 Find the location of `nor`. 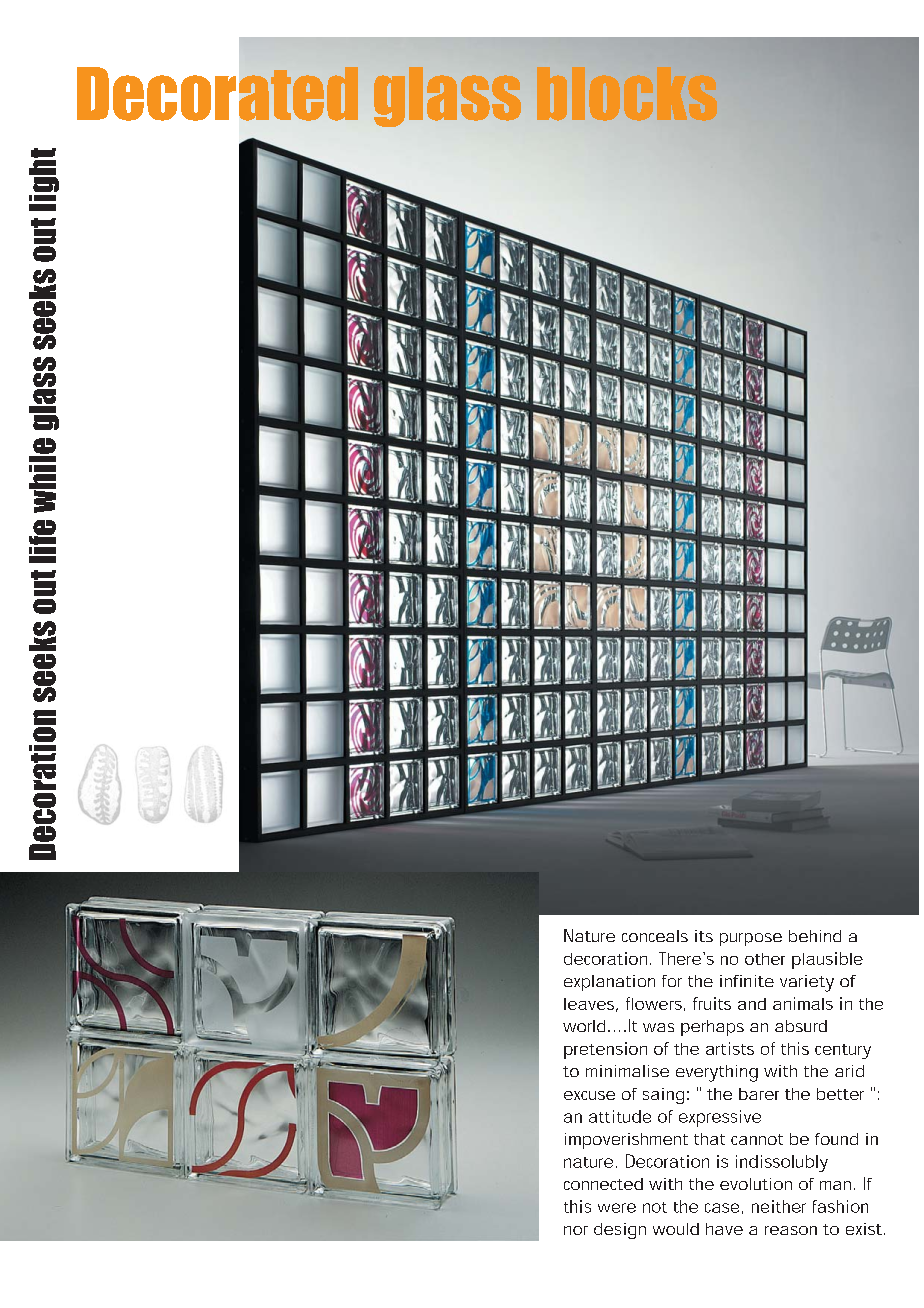

nor is located at coordinates (576, 1230).
